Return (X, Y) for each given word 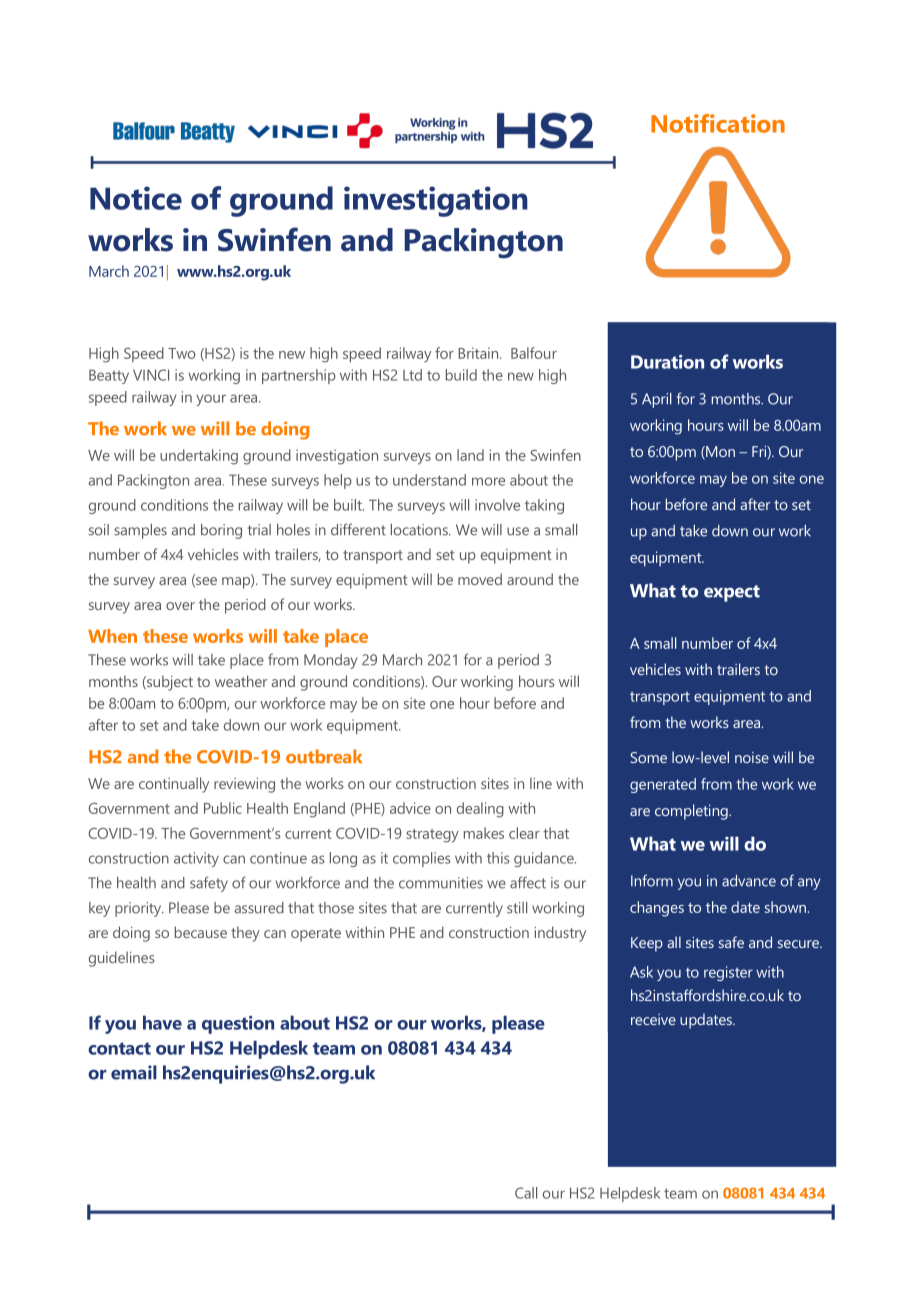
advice (410, 808)
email (134, 1072)
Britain (479, 353)
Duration (667, 362)
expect (732, 593)
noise (752, 757)
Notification (718, 123)
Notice (136, 198)
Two (181, 353)
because (201, 932)
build (461, 375)
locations (420, 530)
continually (174, 785)
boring (221, 531)
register (728, 973)
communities (441, 883)
